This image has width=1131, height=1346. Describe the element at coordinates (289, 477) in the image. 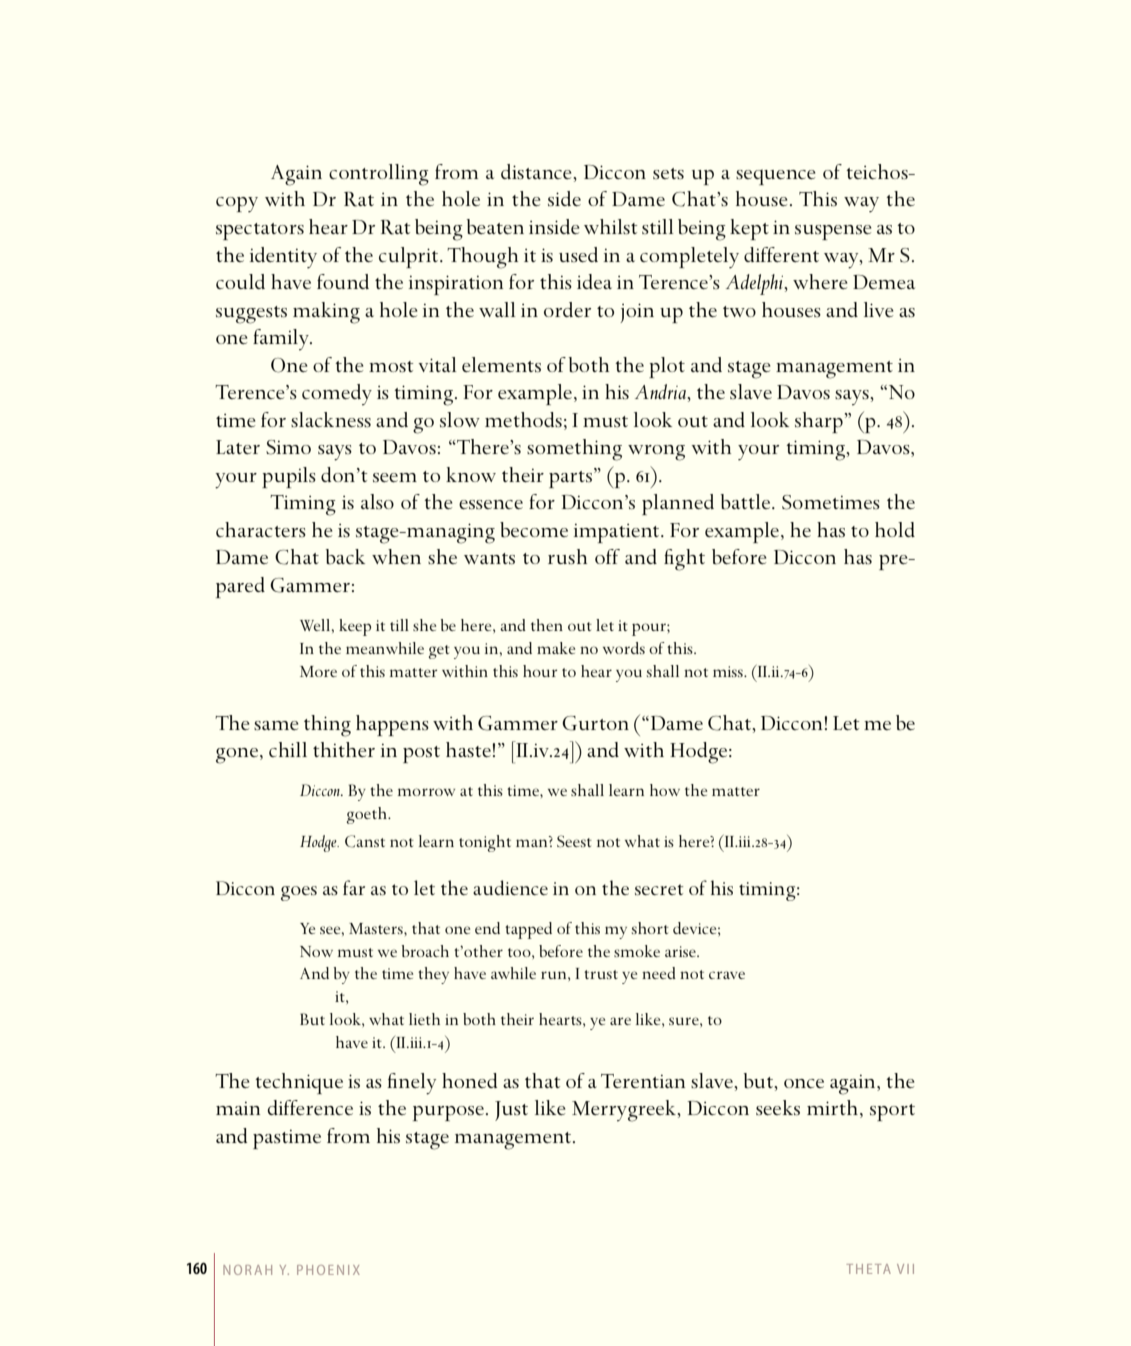

I see `pupils` at that location.
